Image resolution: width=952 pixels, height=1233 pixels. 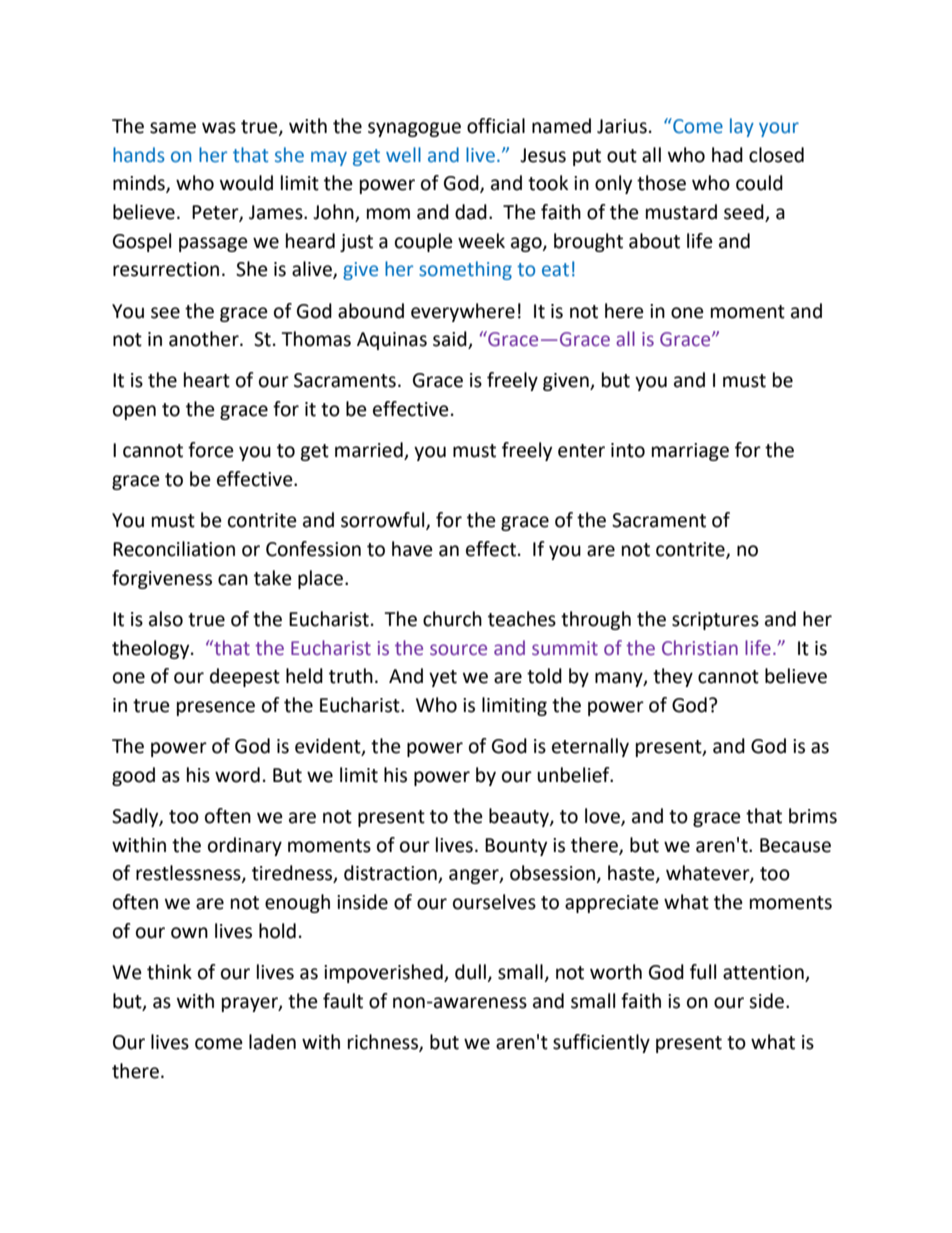 What do you see at coordinates (764, 973) in the page?
I see `attention` at bounding box center [764, 973].
